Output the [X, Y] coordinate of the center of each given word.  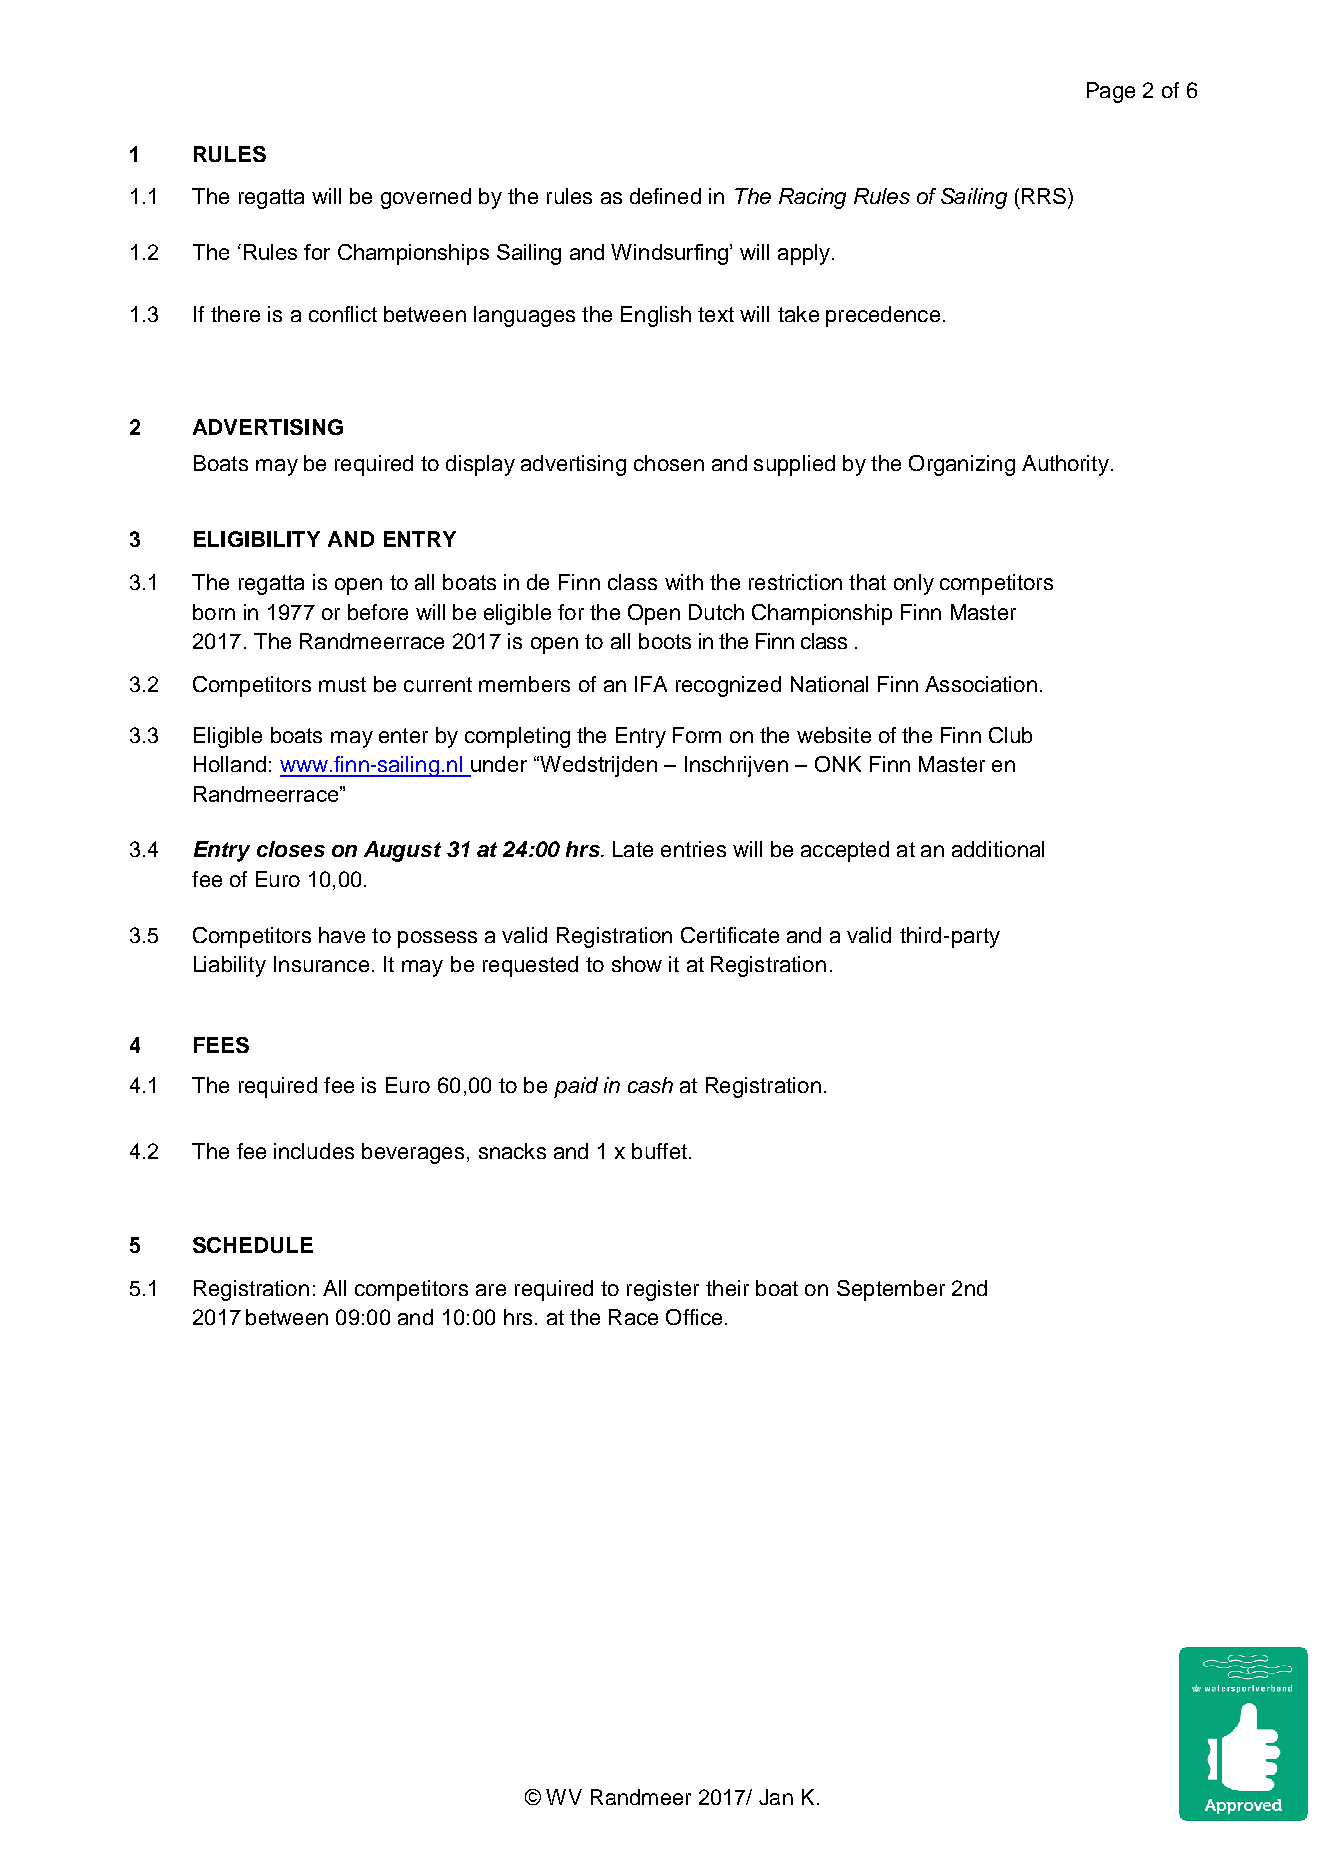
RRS [1045, 196]
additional [998, 849]
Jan [776, 1797]
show [637, 964]
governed [426, 198]
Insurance [321, 964]
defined [665, 196]
